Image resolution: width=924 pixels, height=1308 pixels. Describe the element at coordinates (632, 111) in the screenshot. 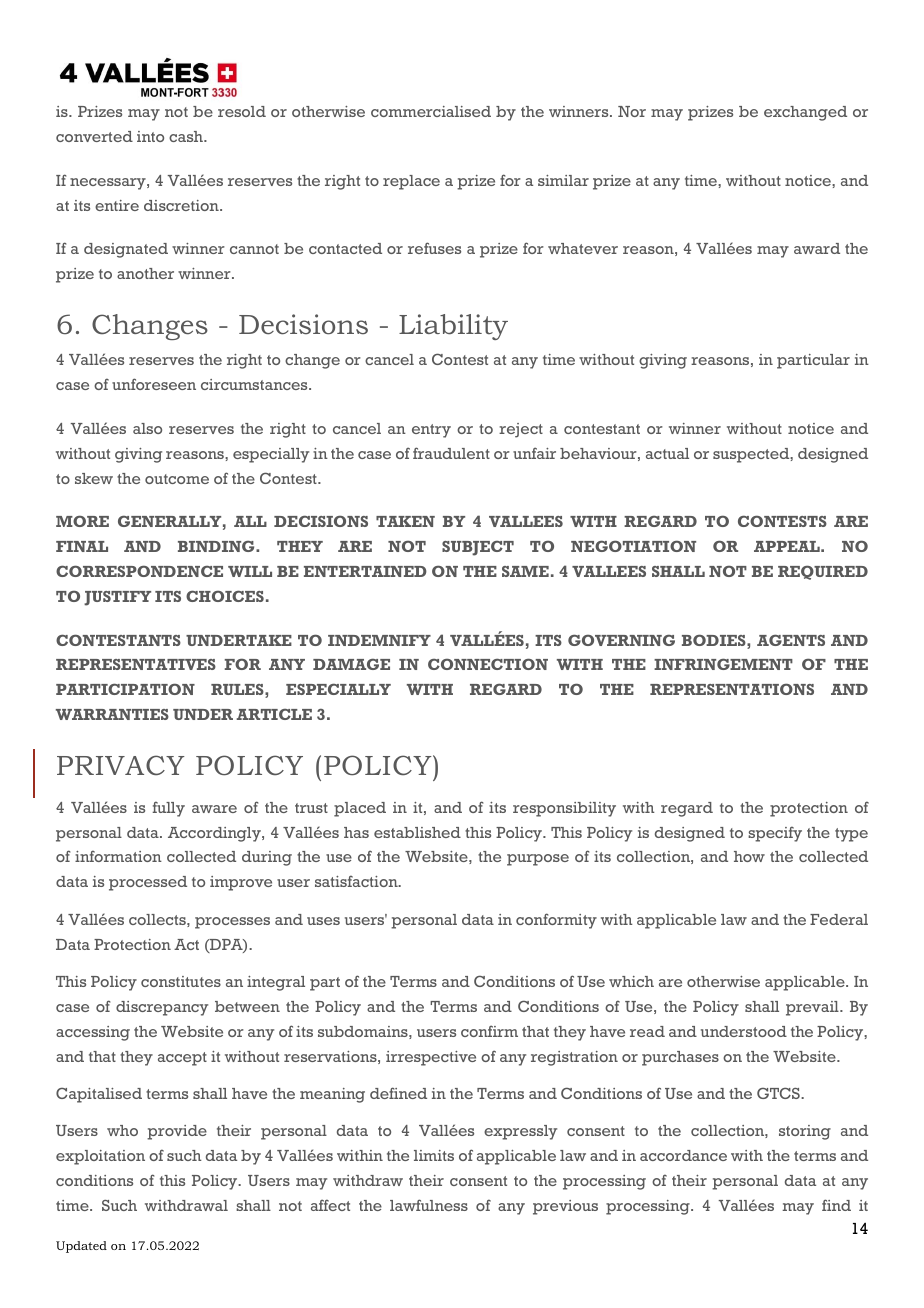

I see `Nor` at that location.
